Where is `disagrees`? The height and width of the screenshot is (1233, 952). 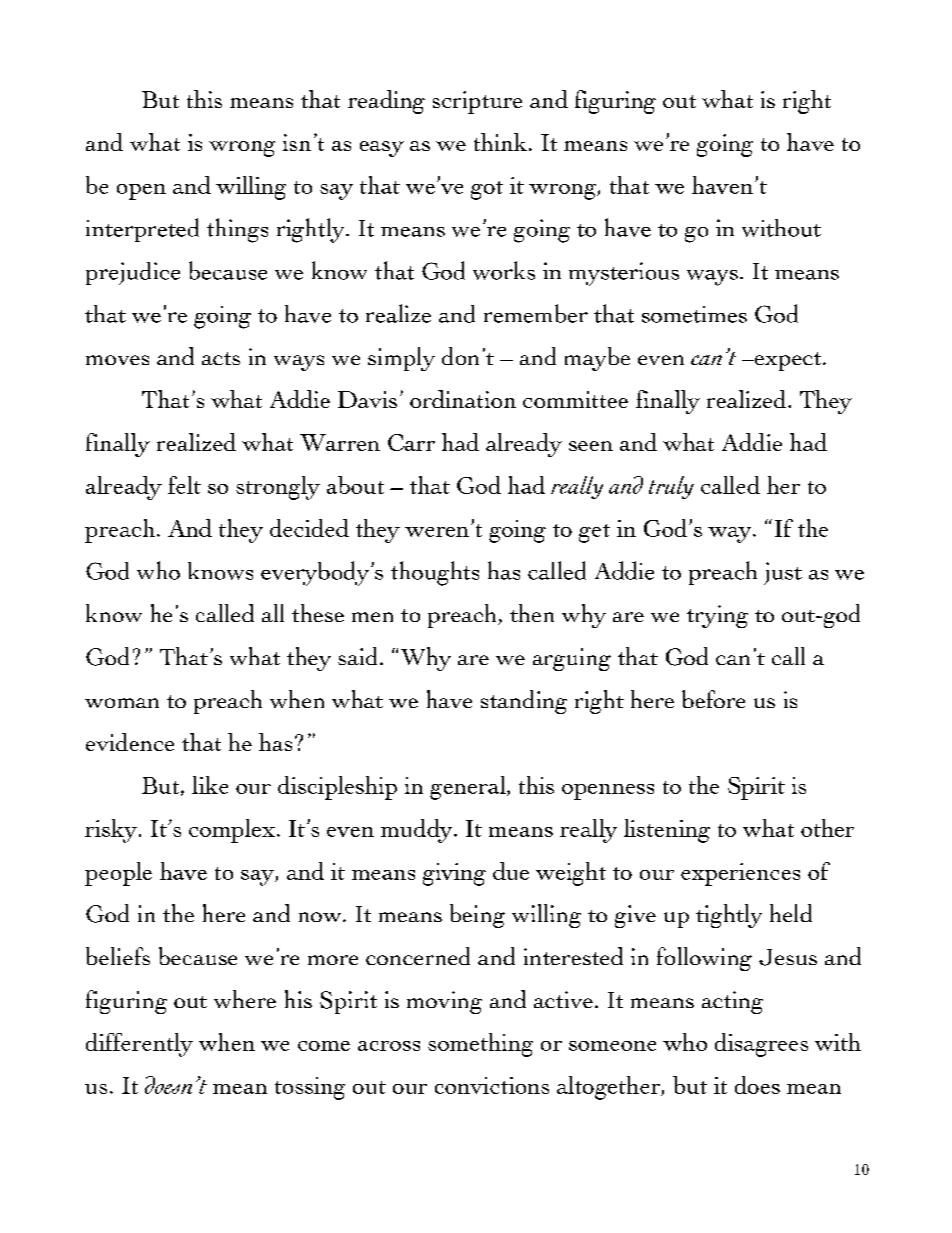
disagrees is located at coordinates (761, 1045).
